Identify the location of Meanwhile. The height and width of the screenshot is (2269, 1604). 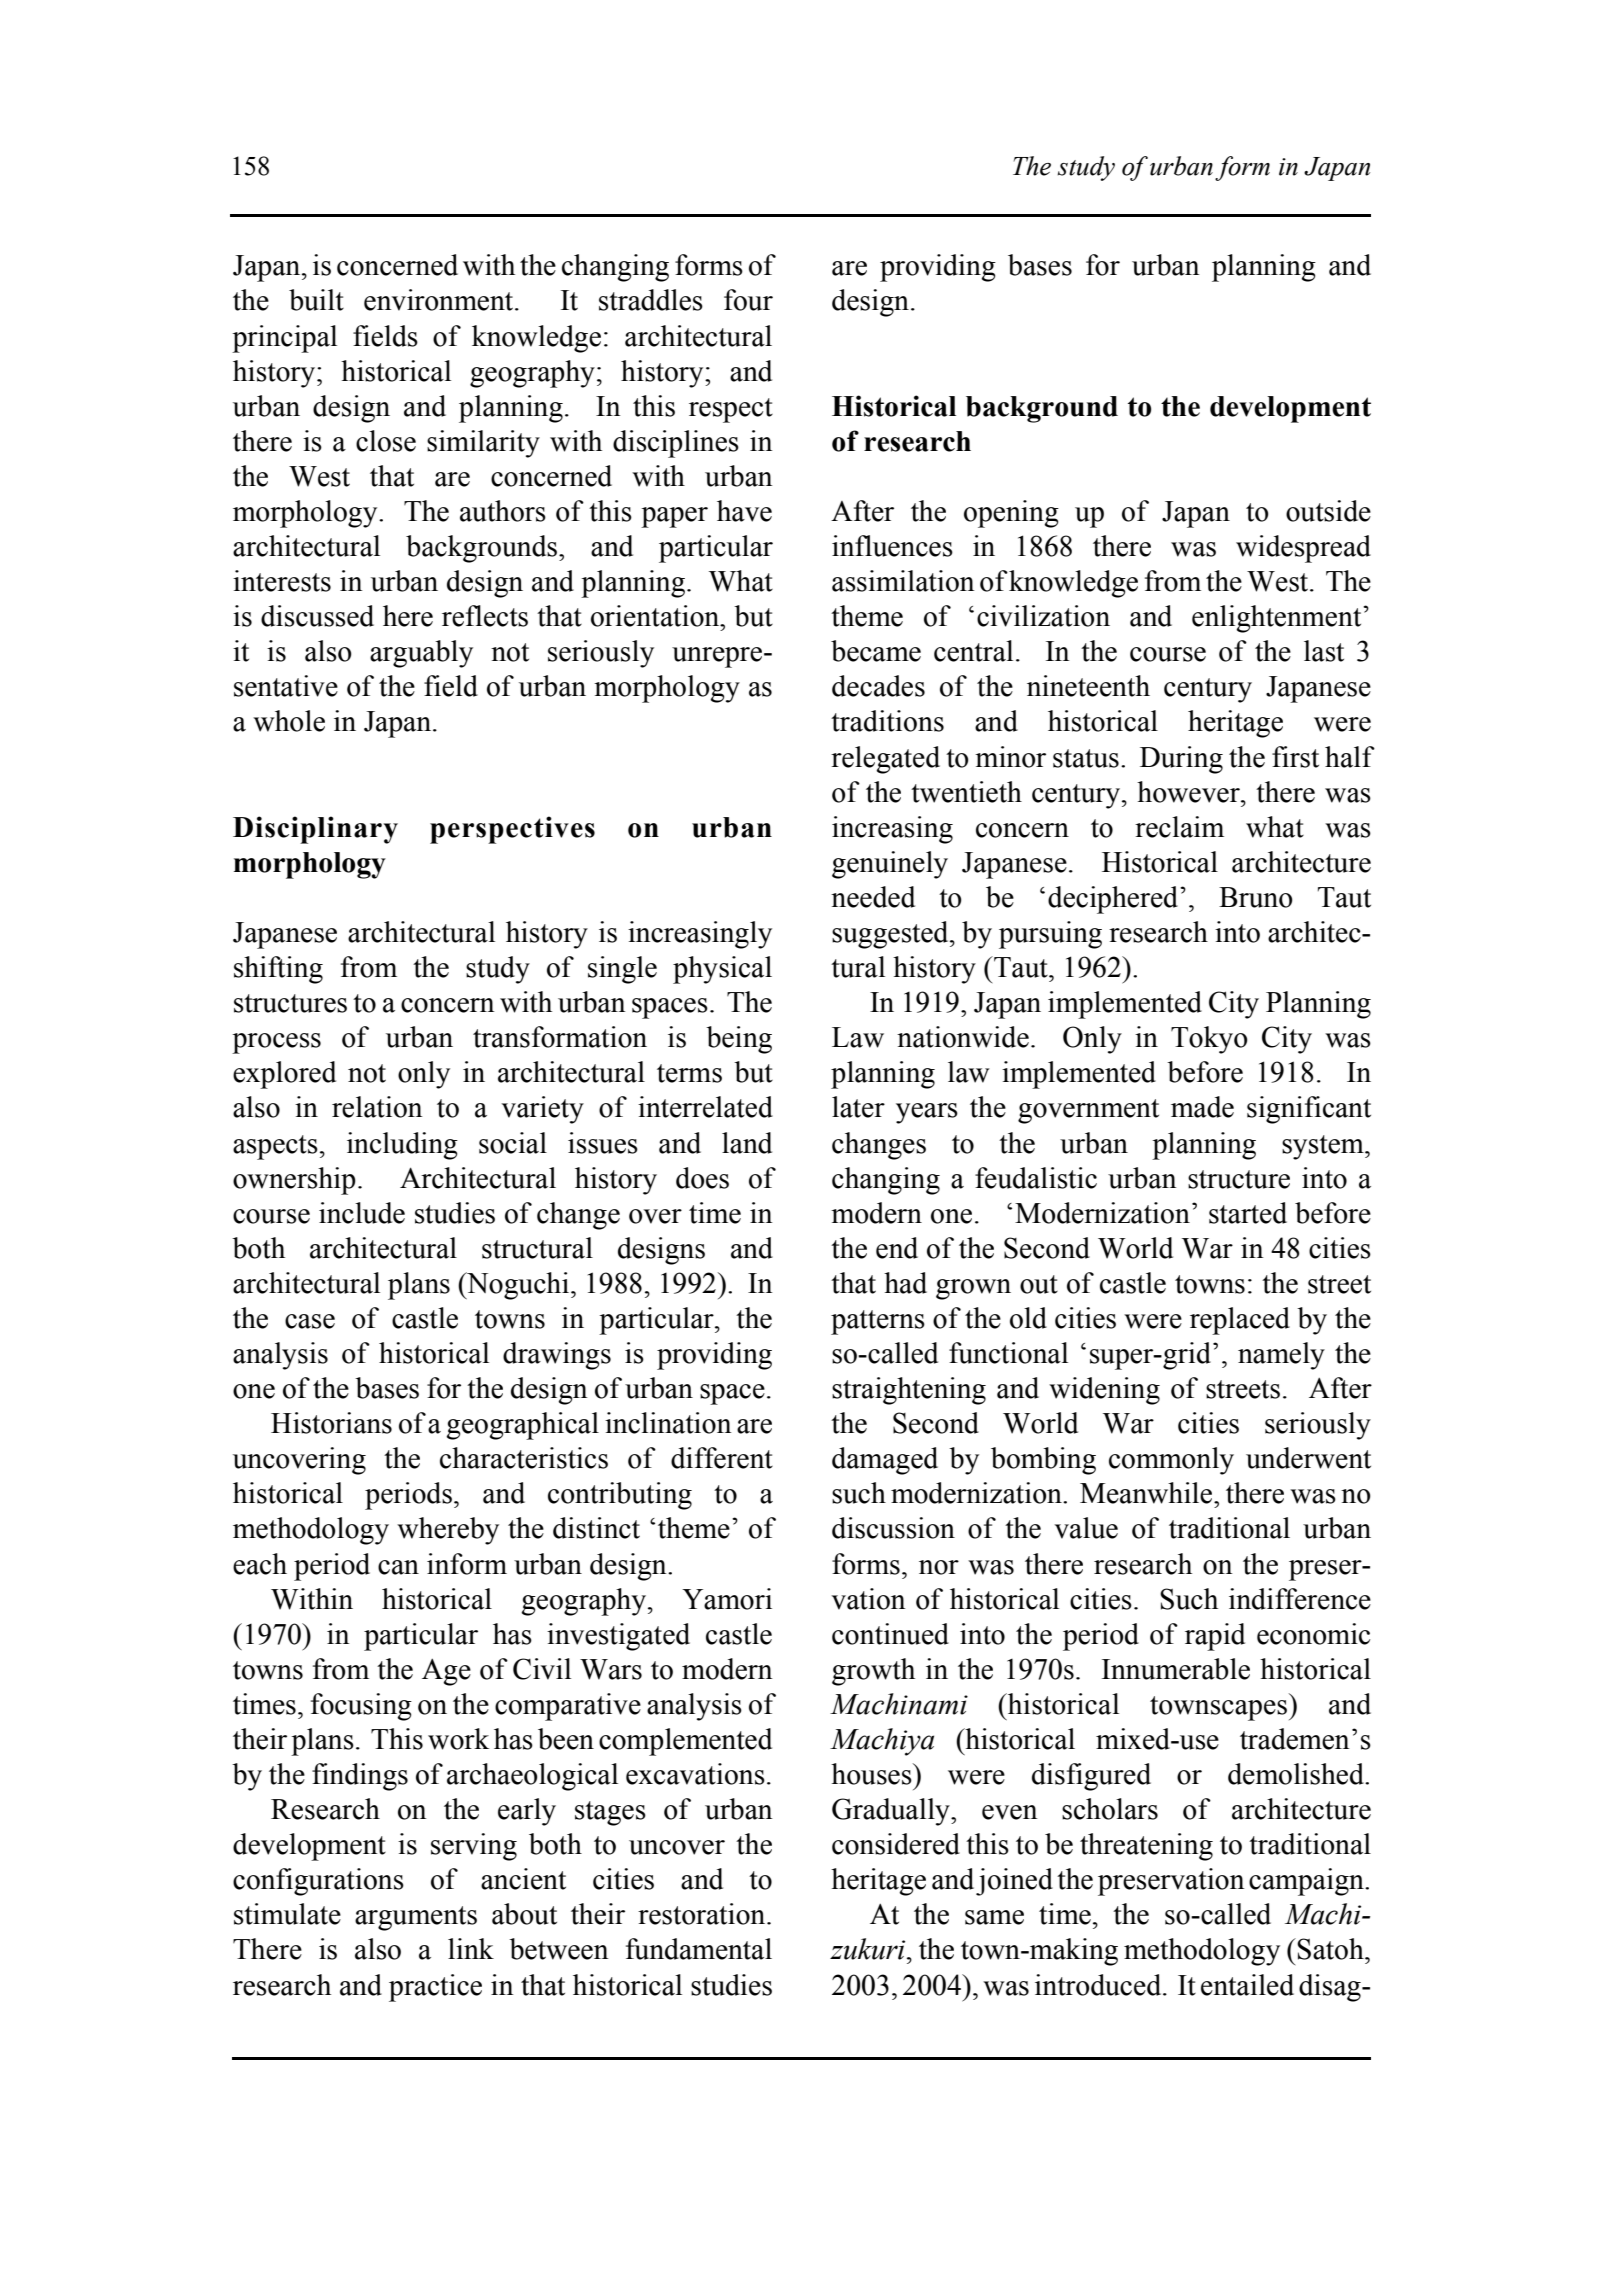
(1147, 1493).
